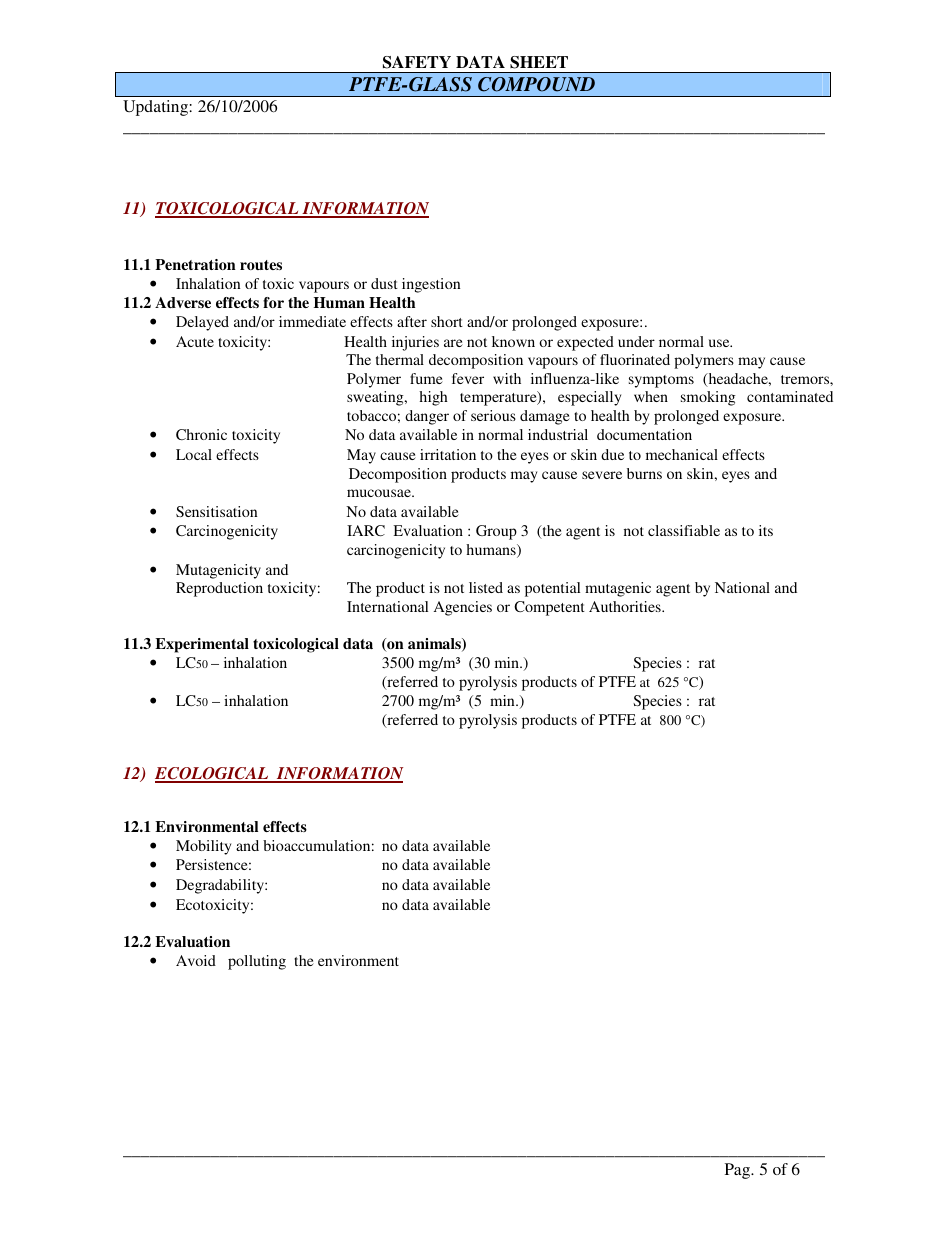  What do you see at coordinates (626, 606) in the image?
I see `Authorities` at bounding box center [626, 606].
